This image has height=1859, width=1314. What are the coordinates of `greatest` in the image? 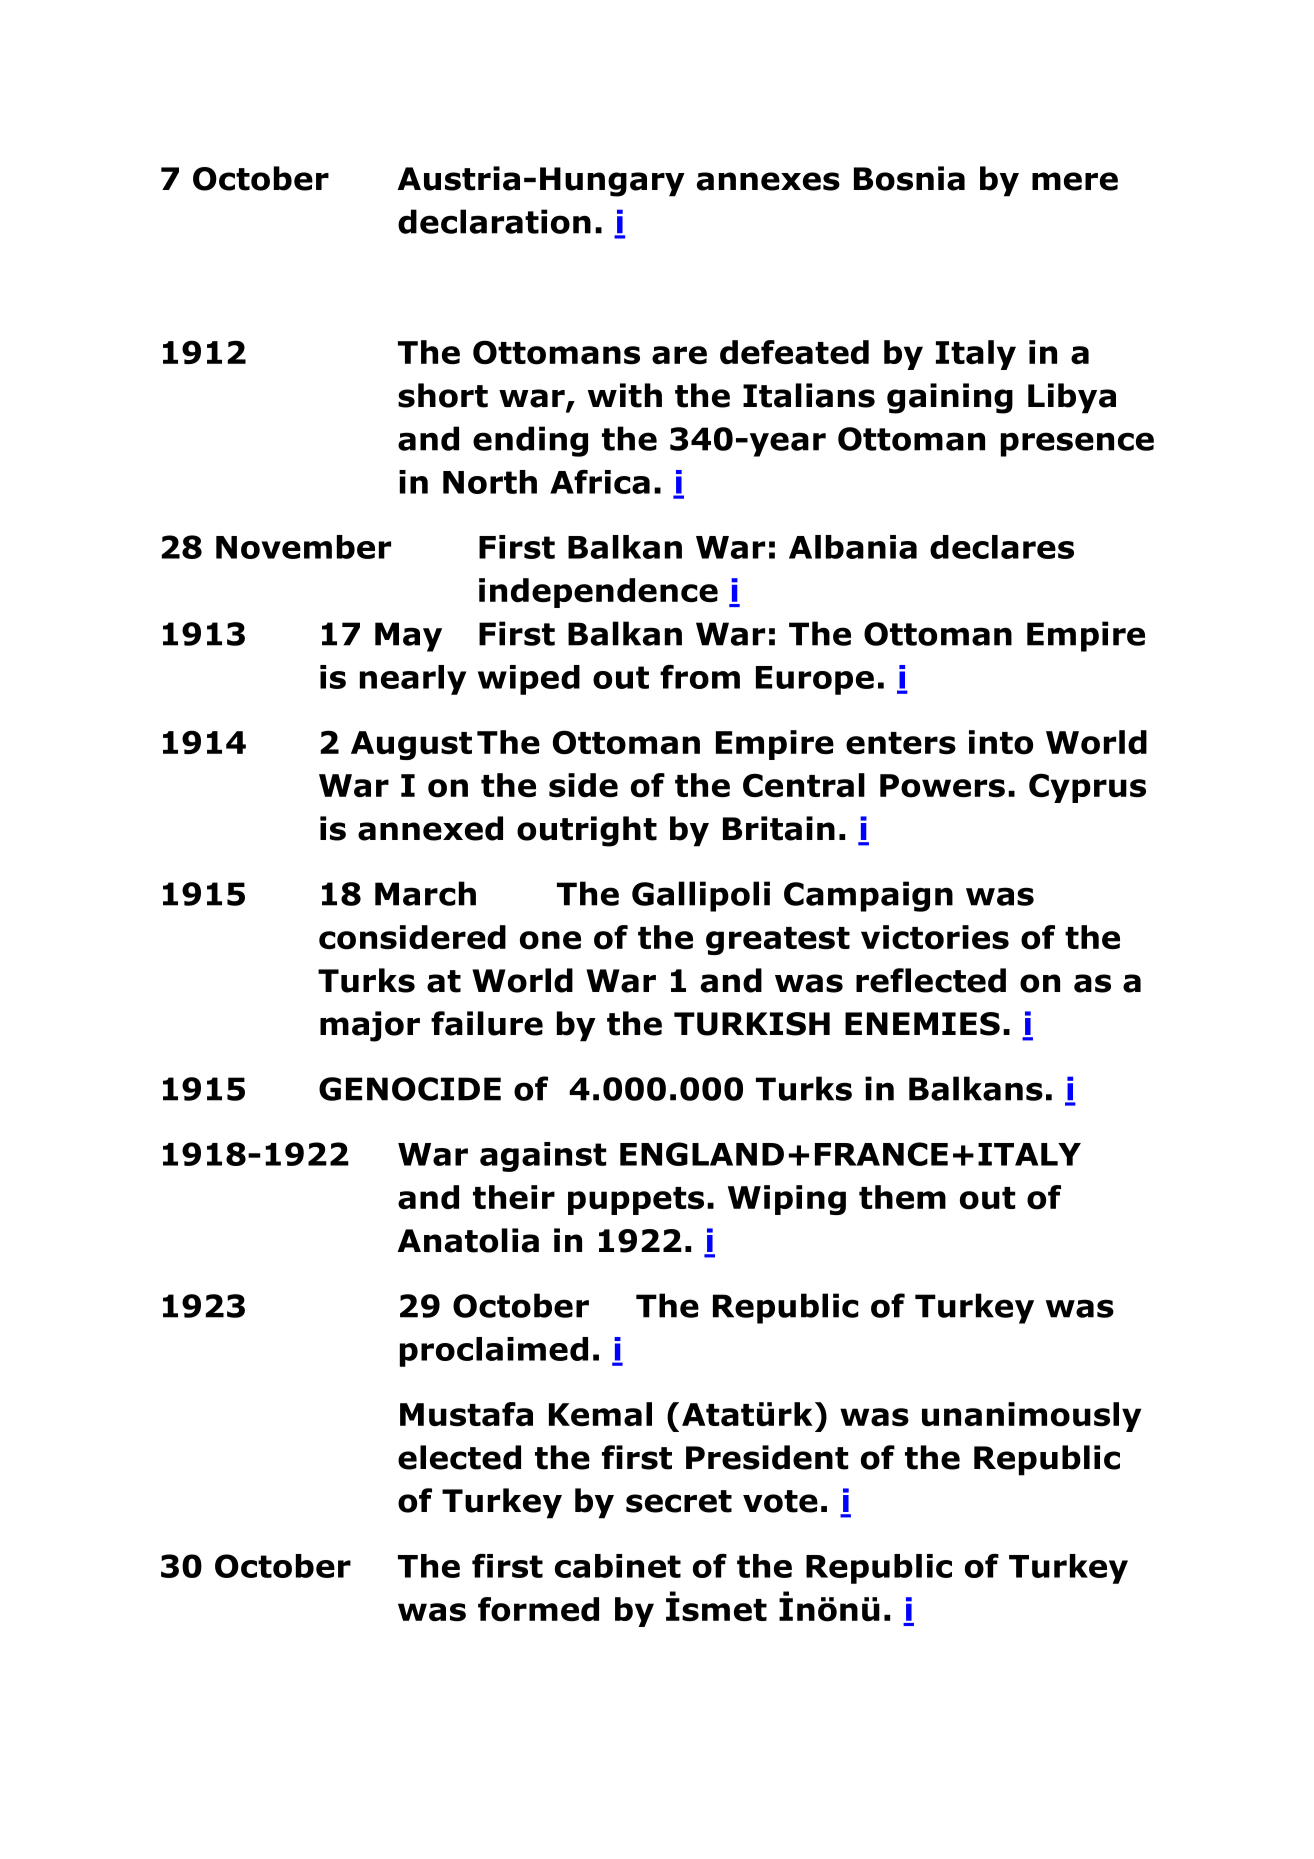 It's located at (778, 941).
